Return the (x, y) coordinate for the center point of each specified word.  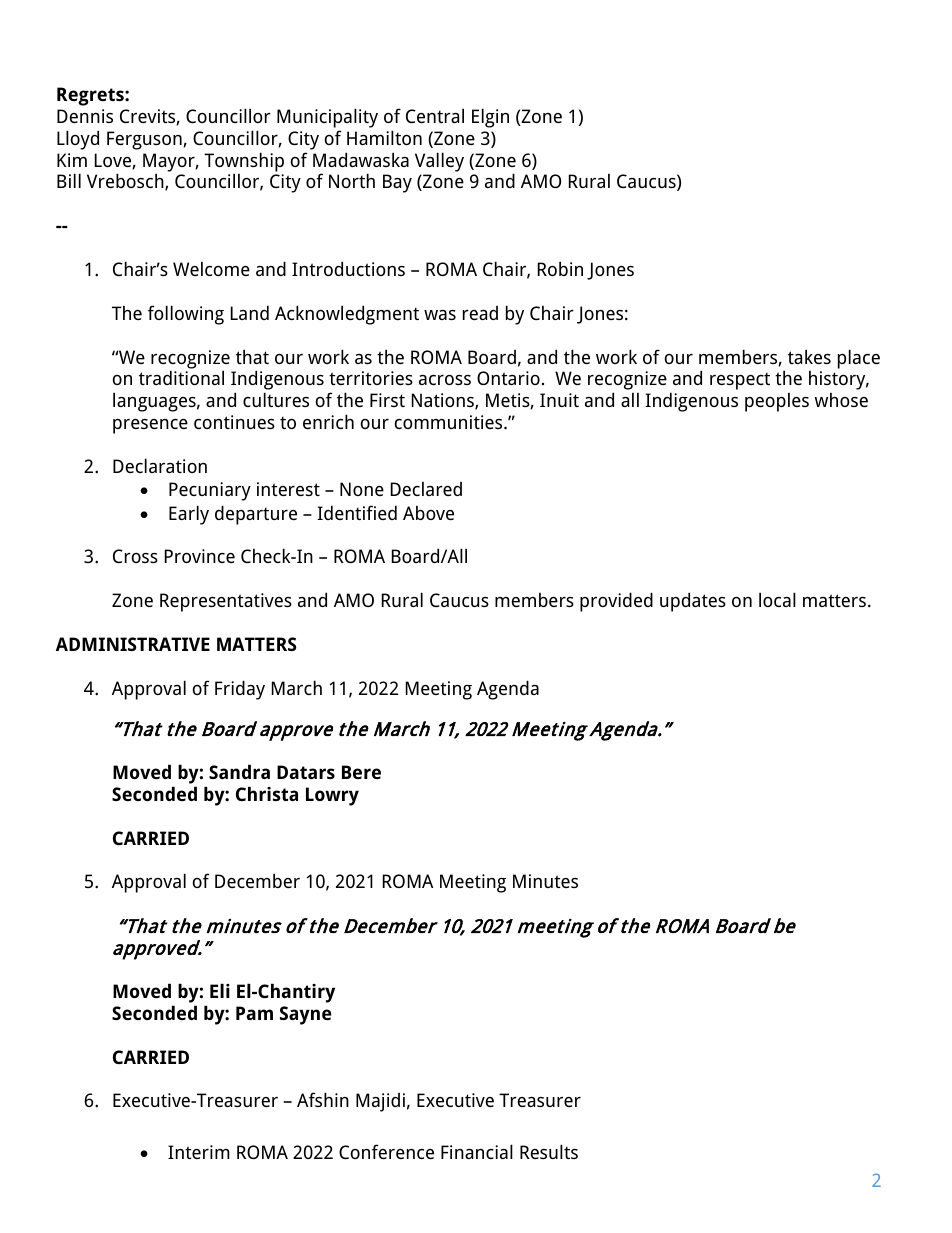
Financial (477, 1151)
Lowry (332, 796)
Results (549, 1151)
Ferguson (145, 140)
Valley (439, 162)
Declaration (160, 465)
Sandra (239, 771)
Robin (560, 268)
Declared (426, 489)
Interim (199, 1152)
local (777, 599)
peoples (777, 402)
